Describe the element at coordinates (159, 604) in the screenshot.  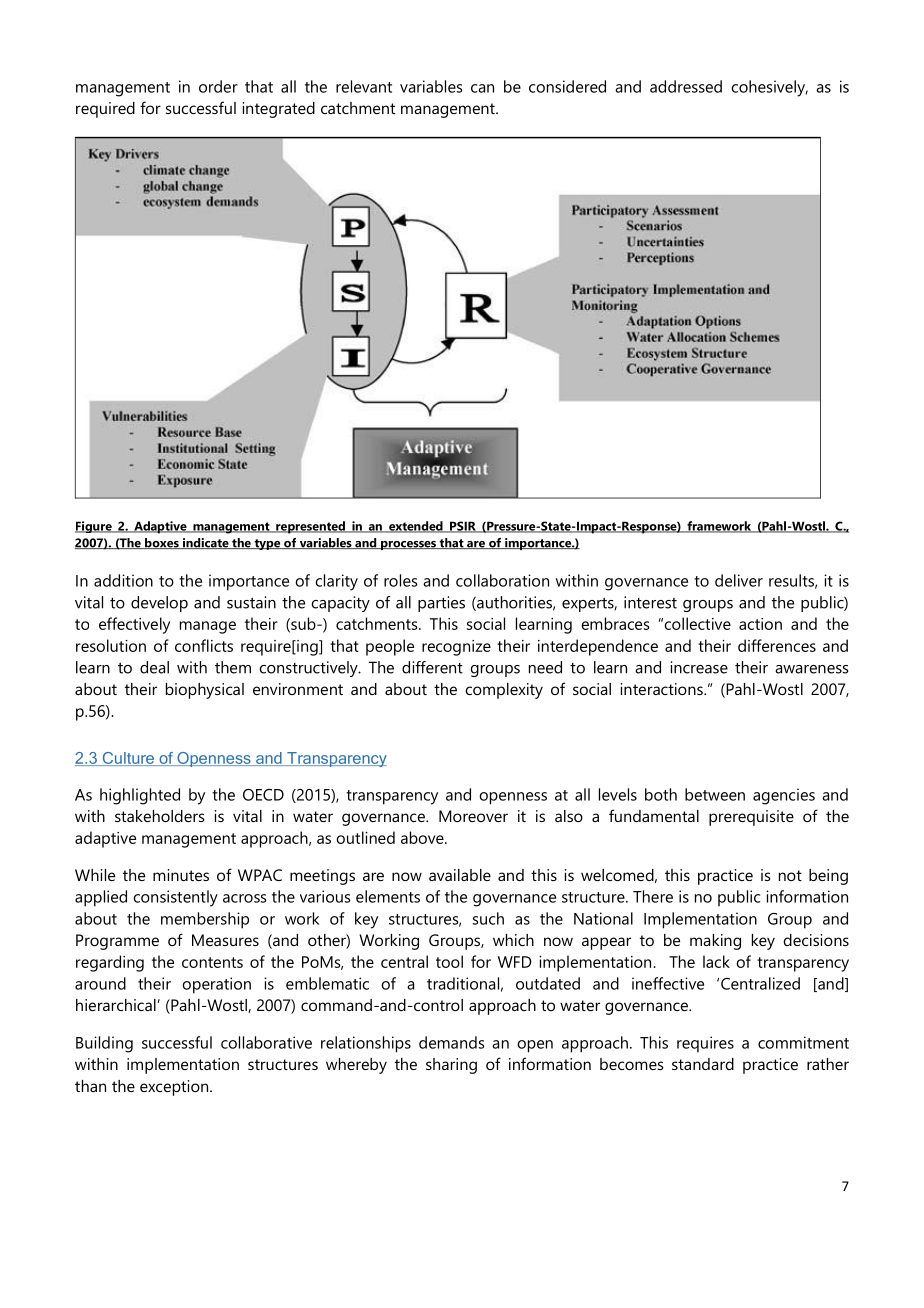
I see `develop` at that location.
